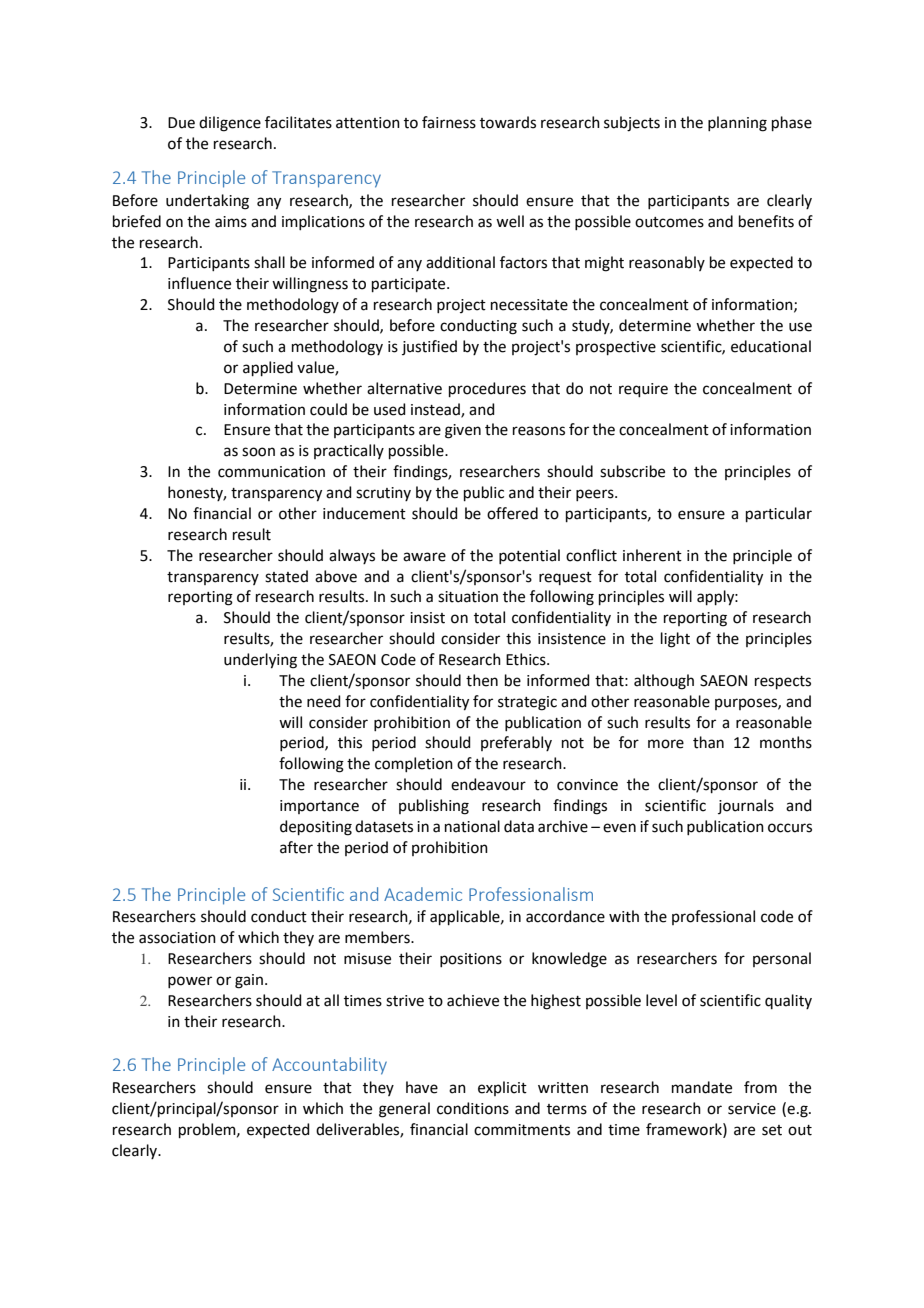 This page has height=1308, width=924. I want to click on underlying, so click(260, 661).
